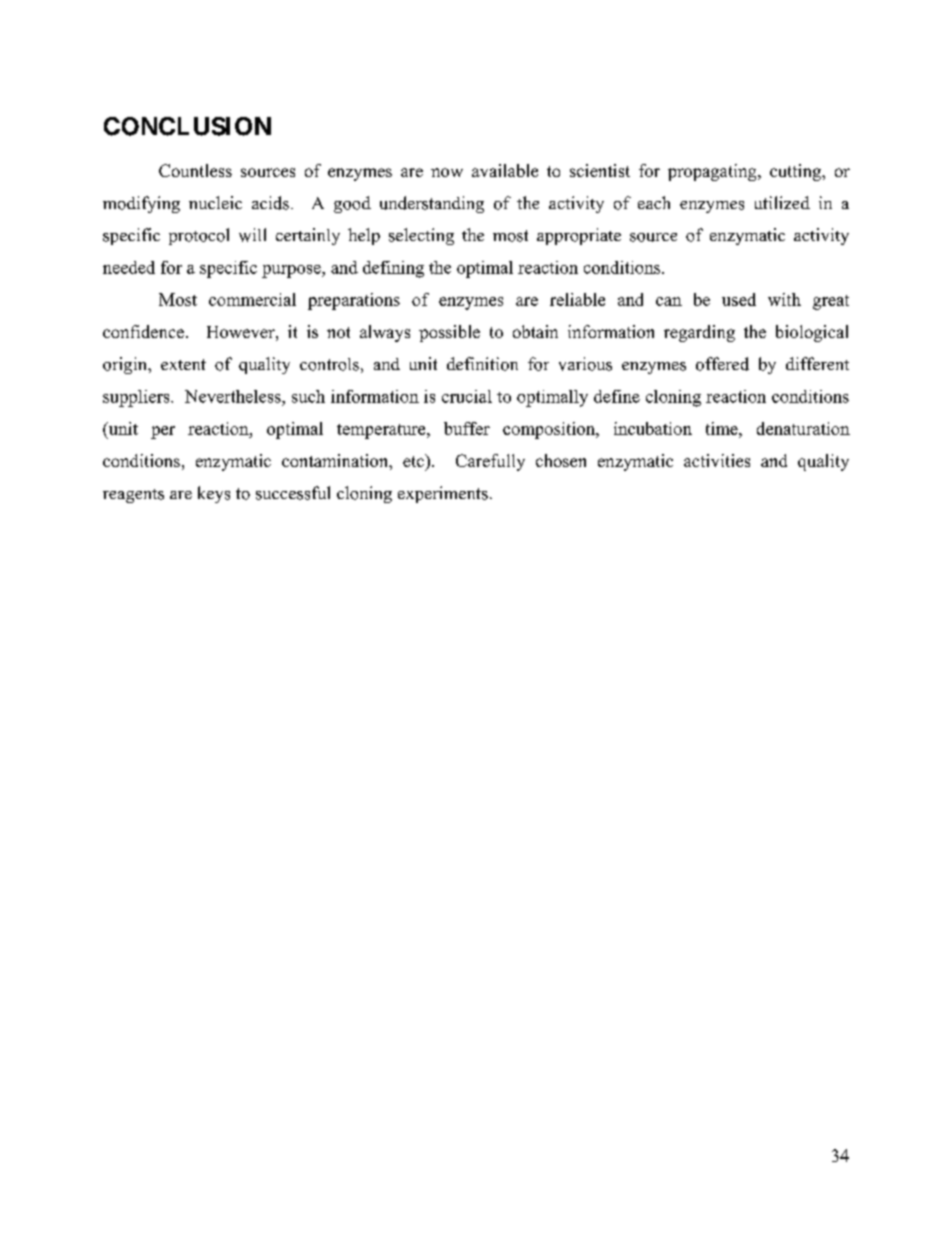  Describe the element at coordinates (187, 126) in the screenshot. I see `CONCLUSION` at that location.
